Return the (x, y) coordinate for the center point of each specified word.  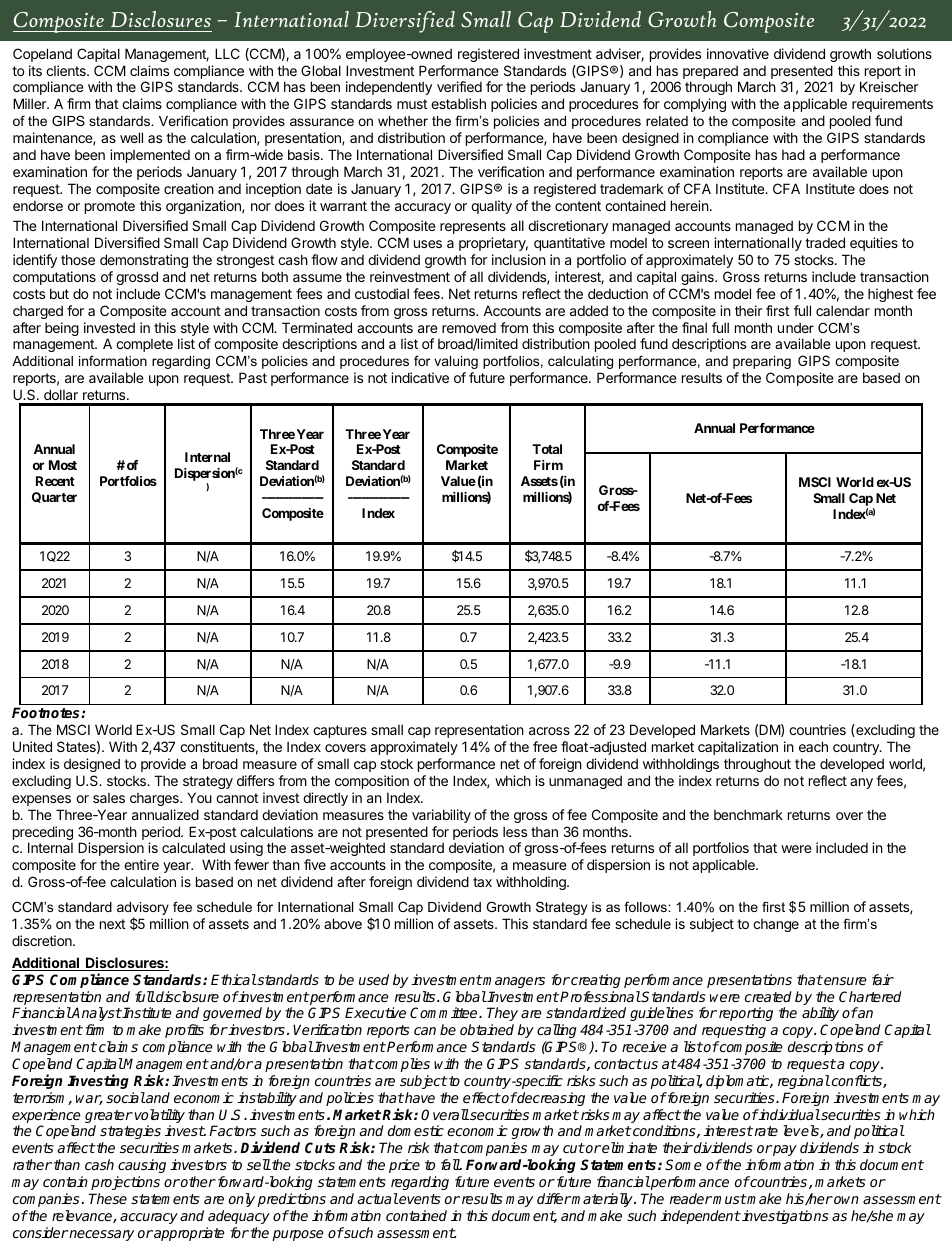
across (549, 731)
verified (459, 86)
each (813, 746)
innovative (738, 53)
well (131, 137)
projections (125, 1183)
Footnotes (47, 712)
